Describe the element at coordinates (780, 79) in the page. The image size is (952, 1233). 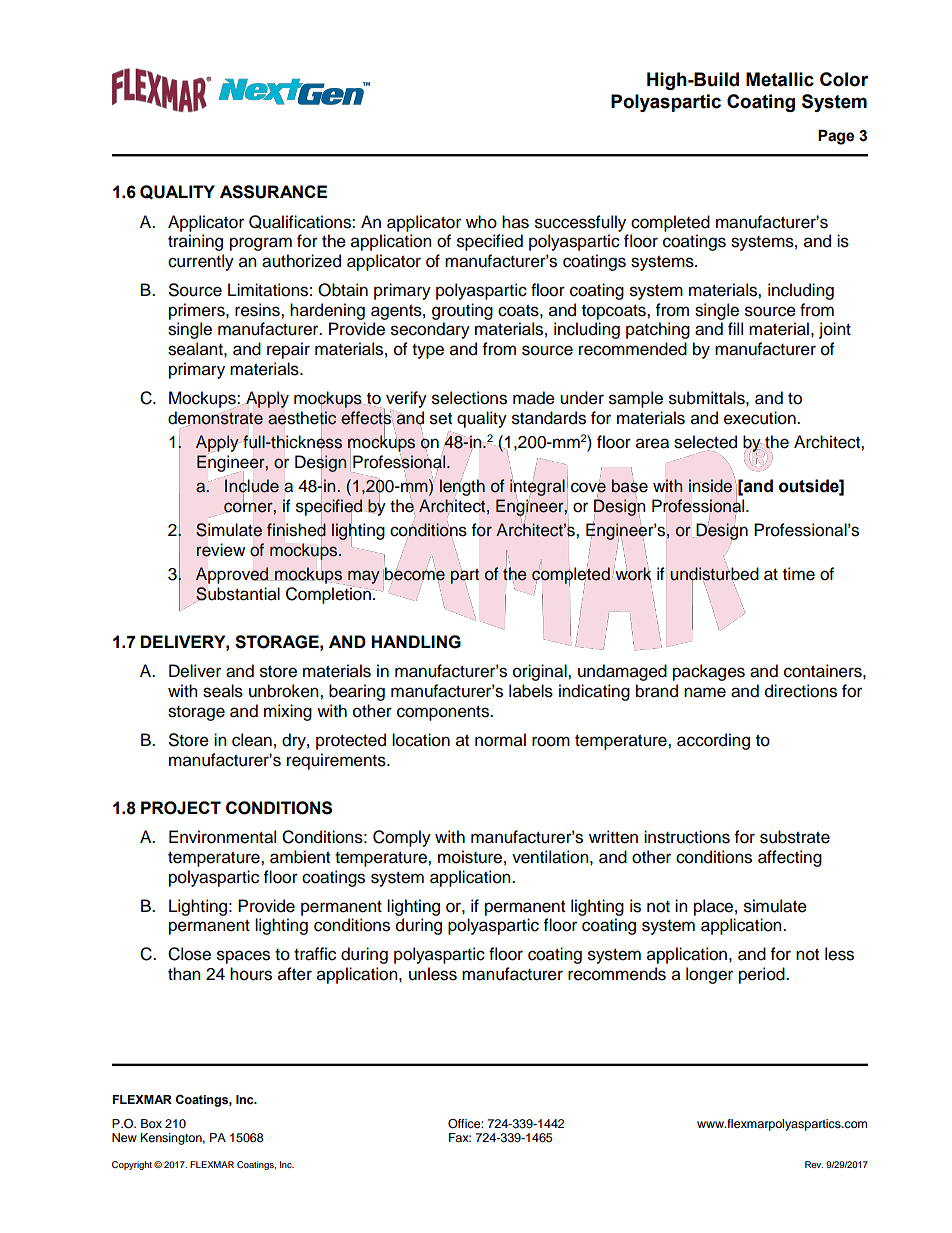
I see `Metallic` at that location.
